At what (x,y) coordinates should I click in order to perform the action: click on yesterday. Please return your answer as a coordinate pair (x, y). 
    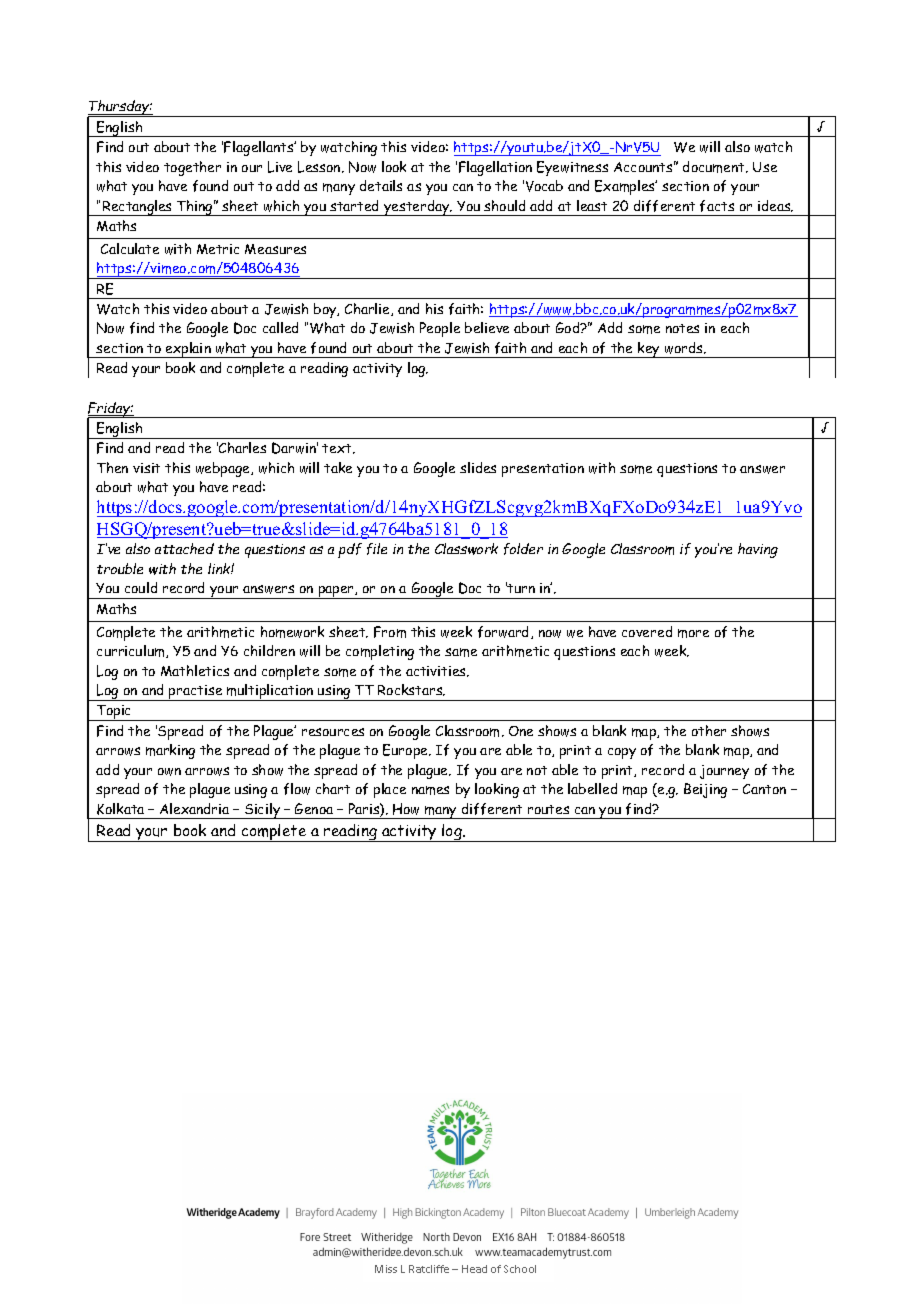
    Looking at the image, I should click on (417, 208).
